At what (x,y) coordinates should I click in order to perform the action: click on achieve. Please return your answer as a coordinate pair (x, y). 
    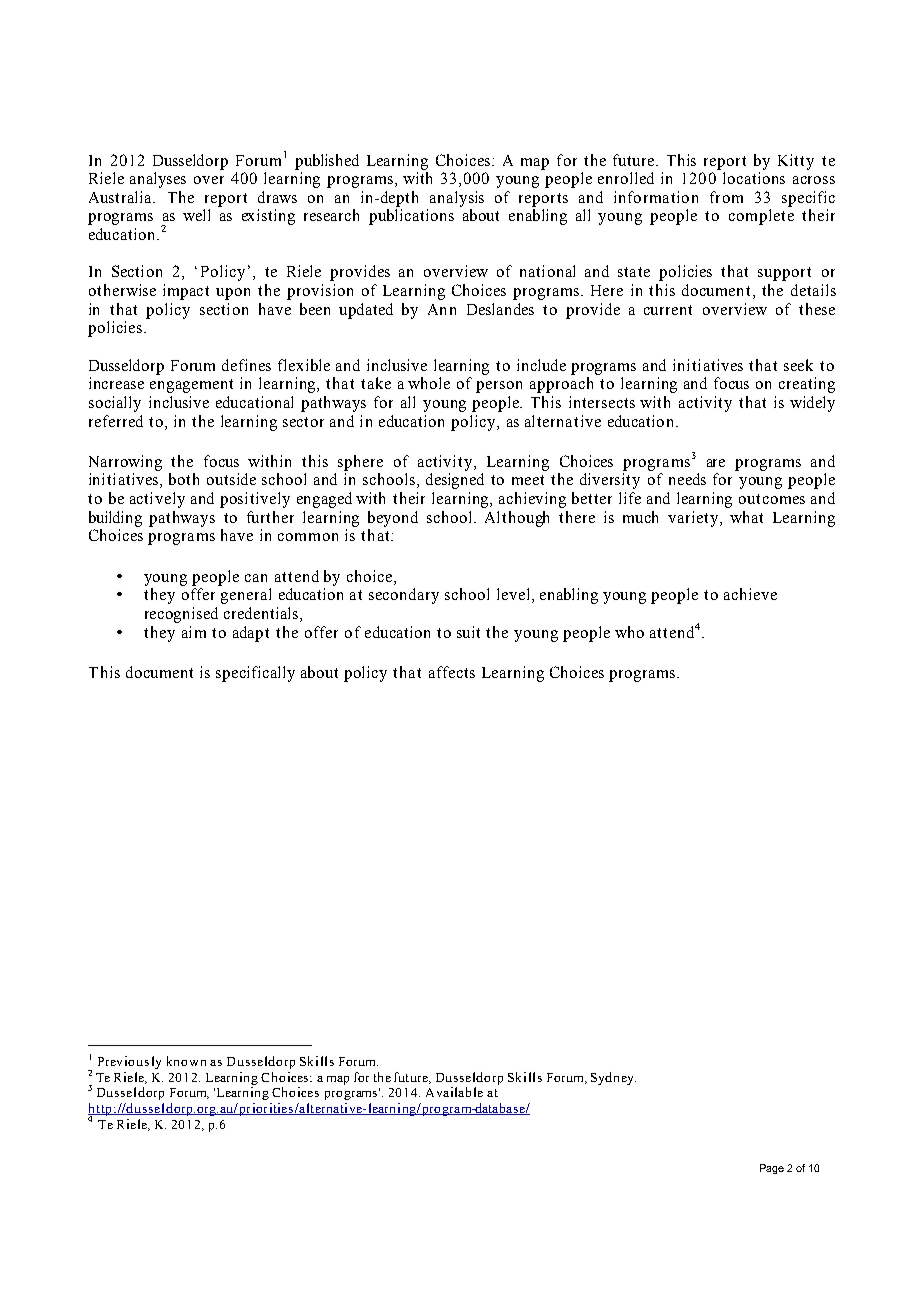
    Looking at the image, I should click on (750, 594).
